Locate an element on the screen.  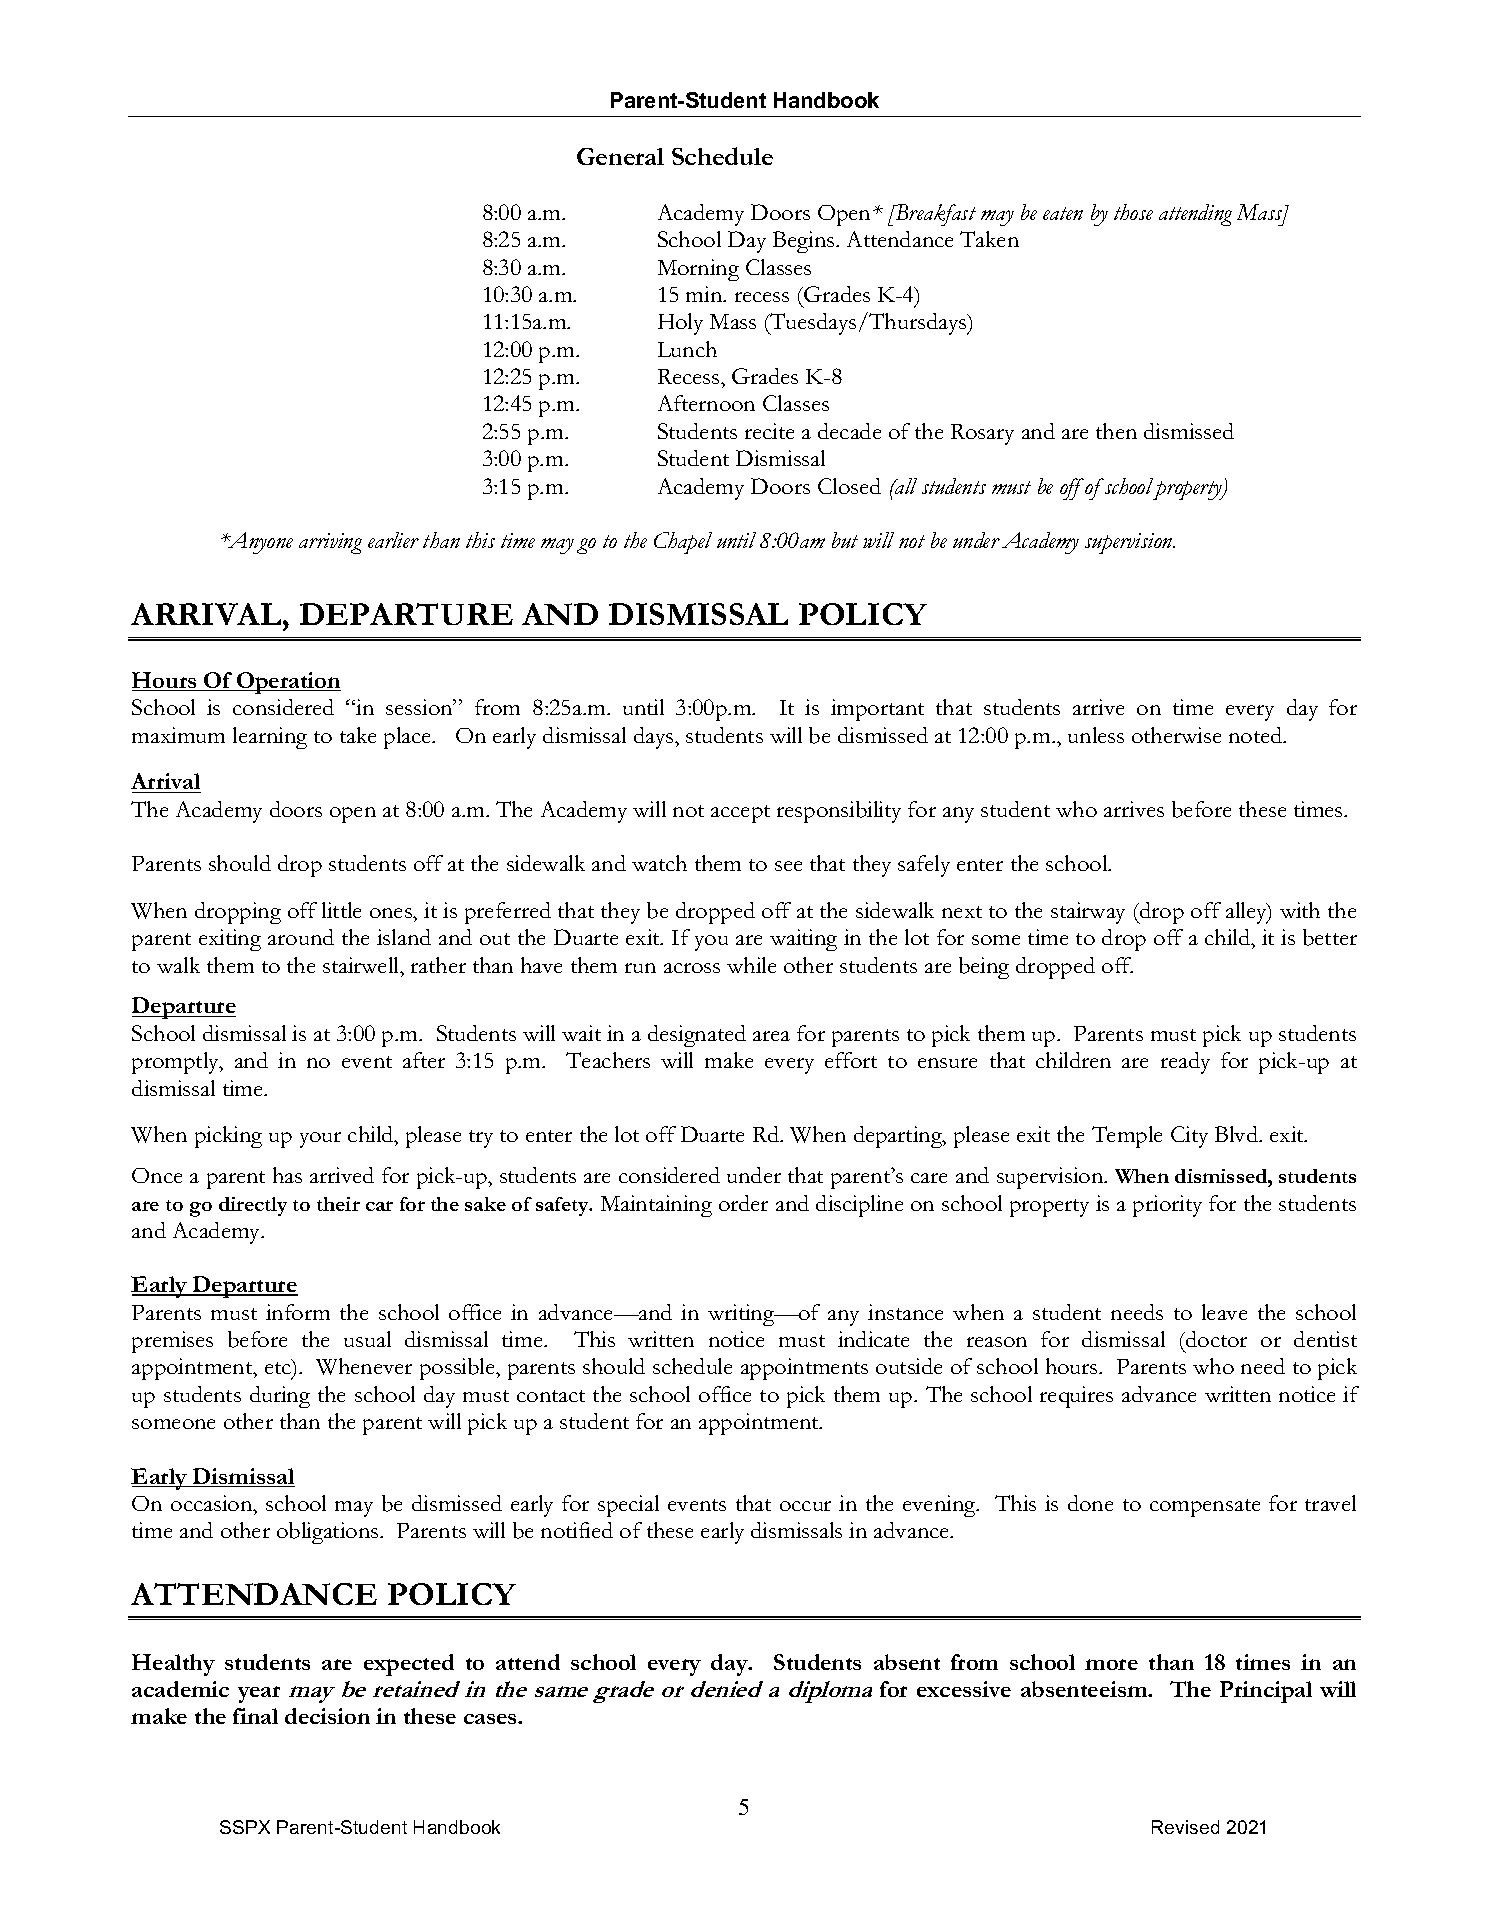
those is located at coordinates (1133, 212).
